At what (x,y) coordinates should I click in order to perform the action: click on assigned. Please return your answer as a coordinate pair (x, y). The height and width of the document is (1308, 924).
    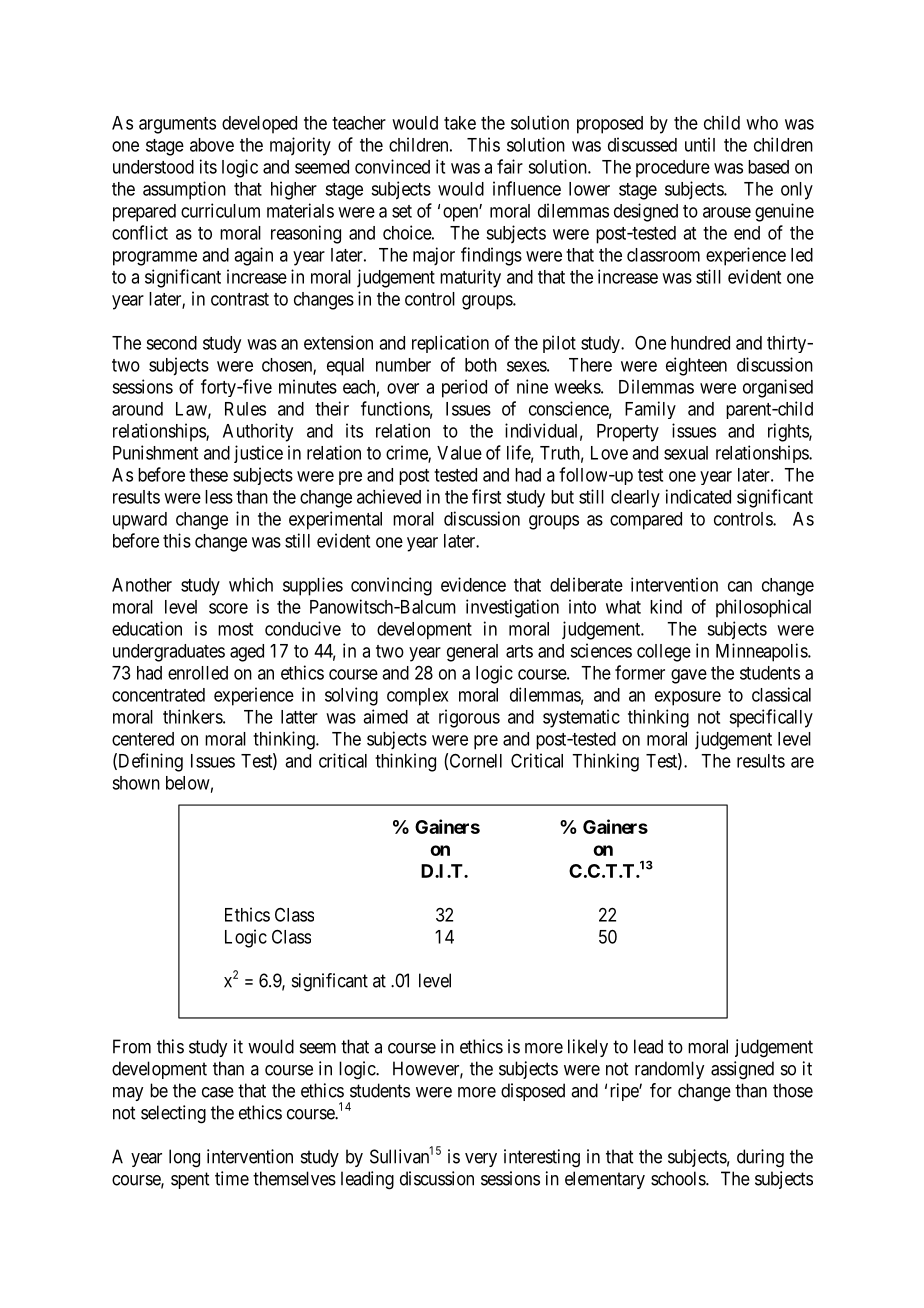
    Looking at the image, I should click on (742, 1070).
